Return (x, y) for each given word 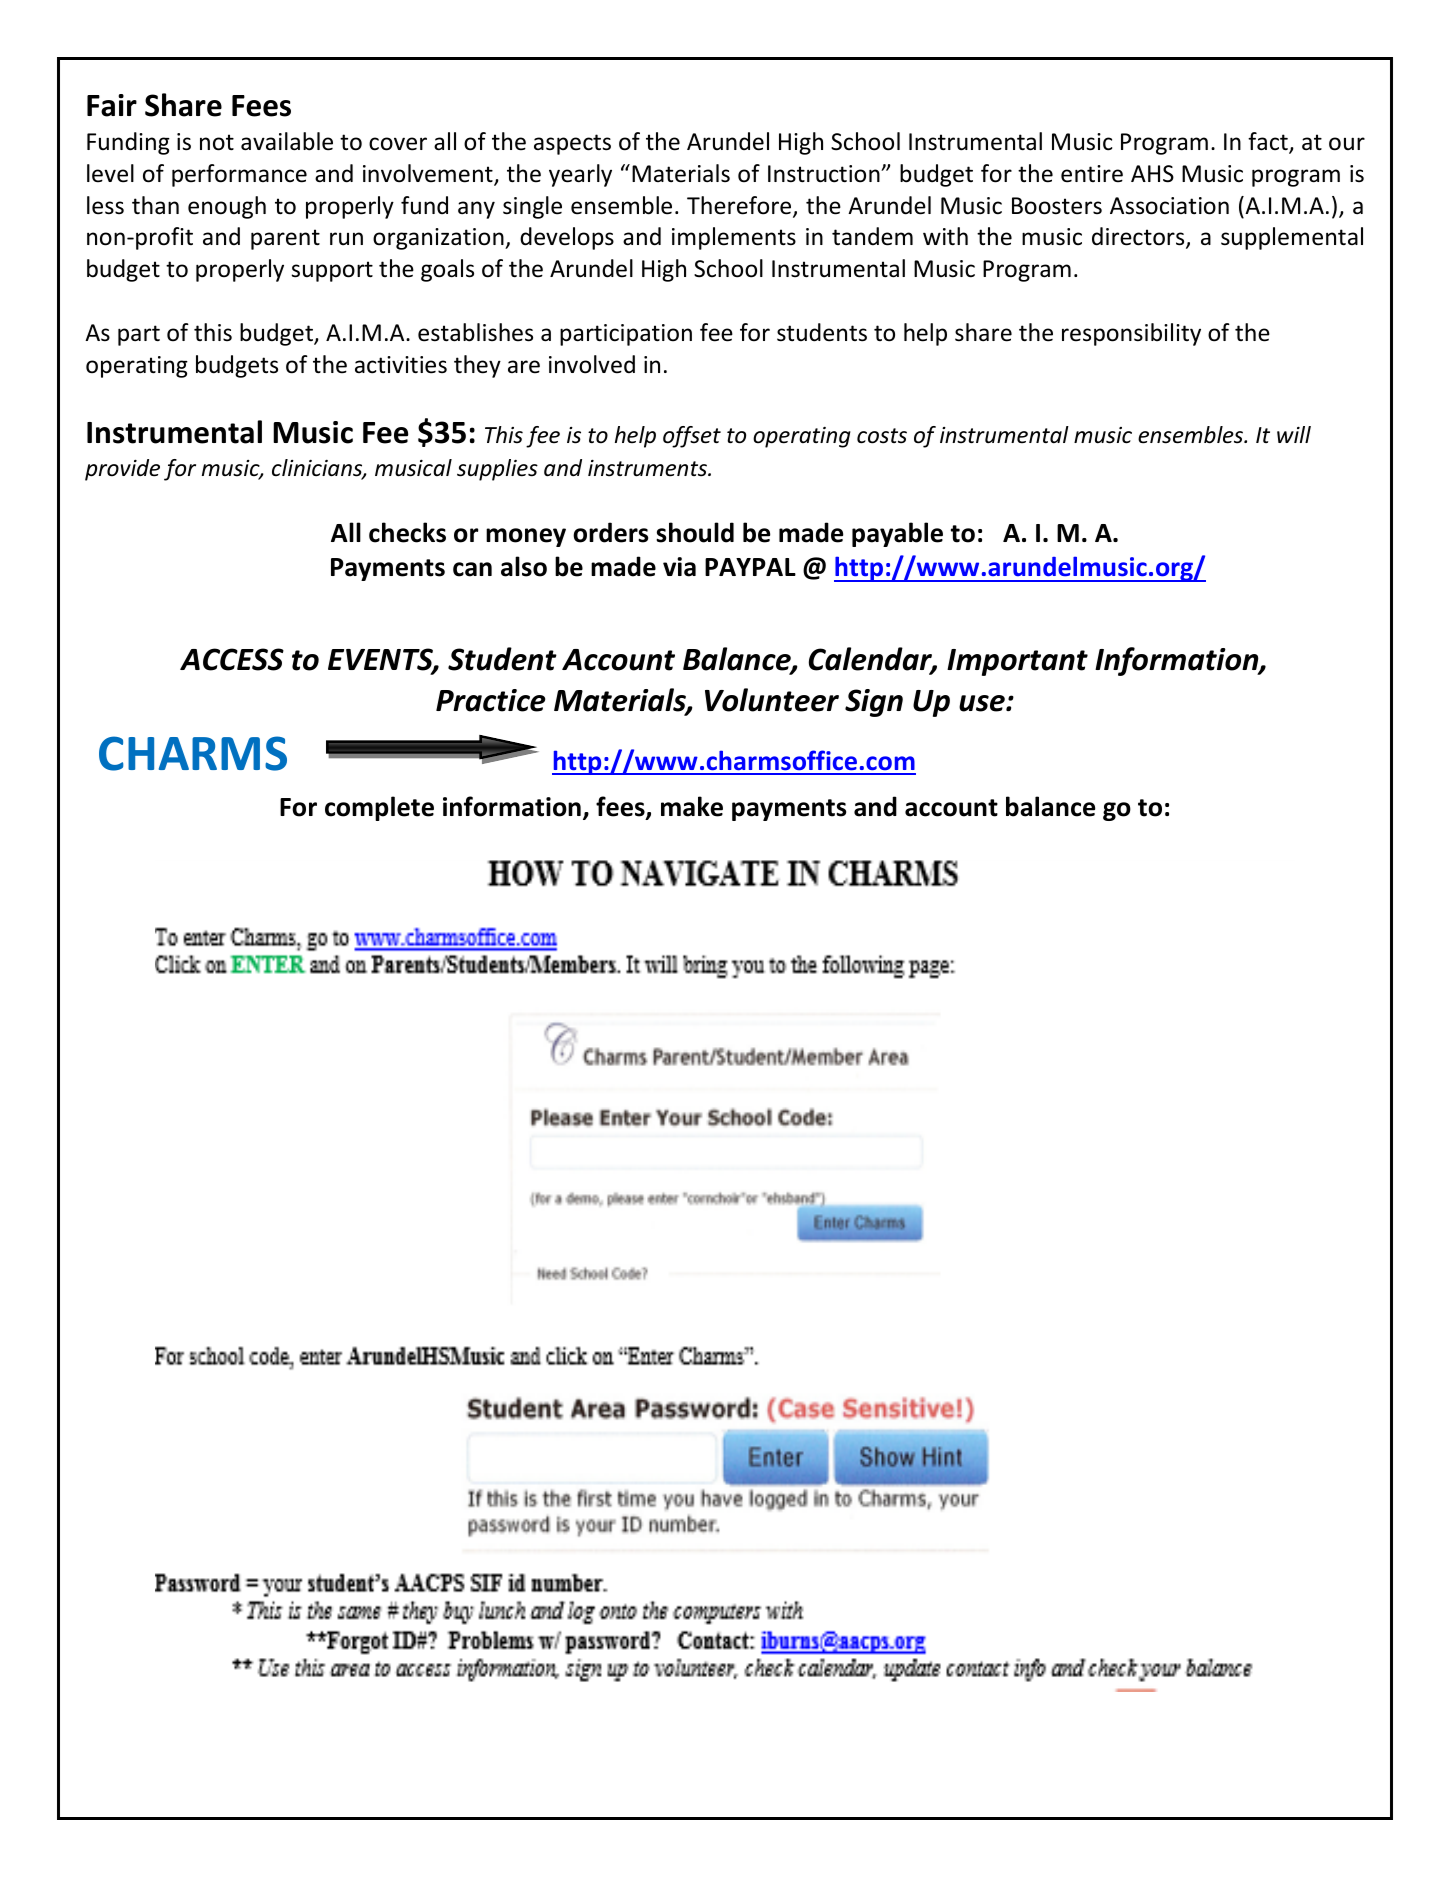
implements (734, 238)
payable (897, 534)
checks (407, 532)
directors (1139, 238)
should (695, 532)
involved (592, 364)
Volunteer (772, 700)
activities (401, 365)
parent (285, 239)
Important (1017, 662)
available (287, 141)
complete (379, 808)
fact (1269, 142)
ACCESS (232, 659)
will (1294, 434)
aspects (572, 144)
